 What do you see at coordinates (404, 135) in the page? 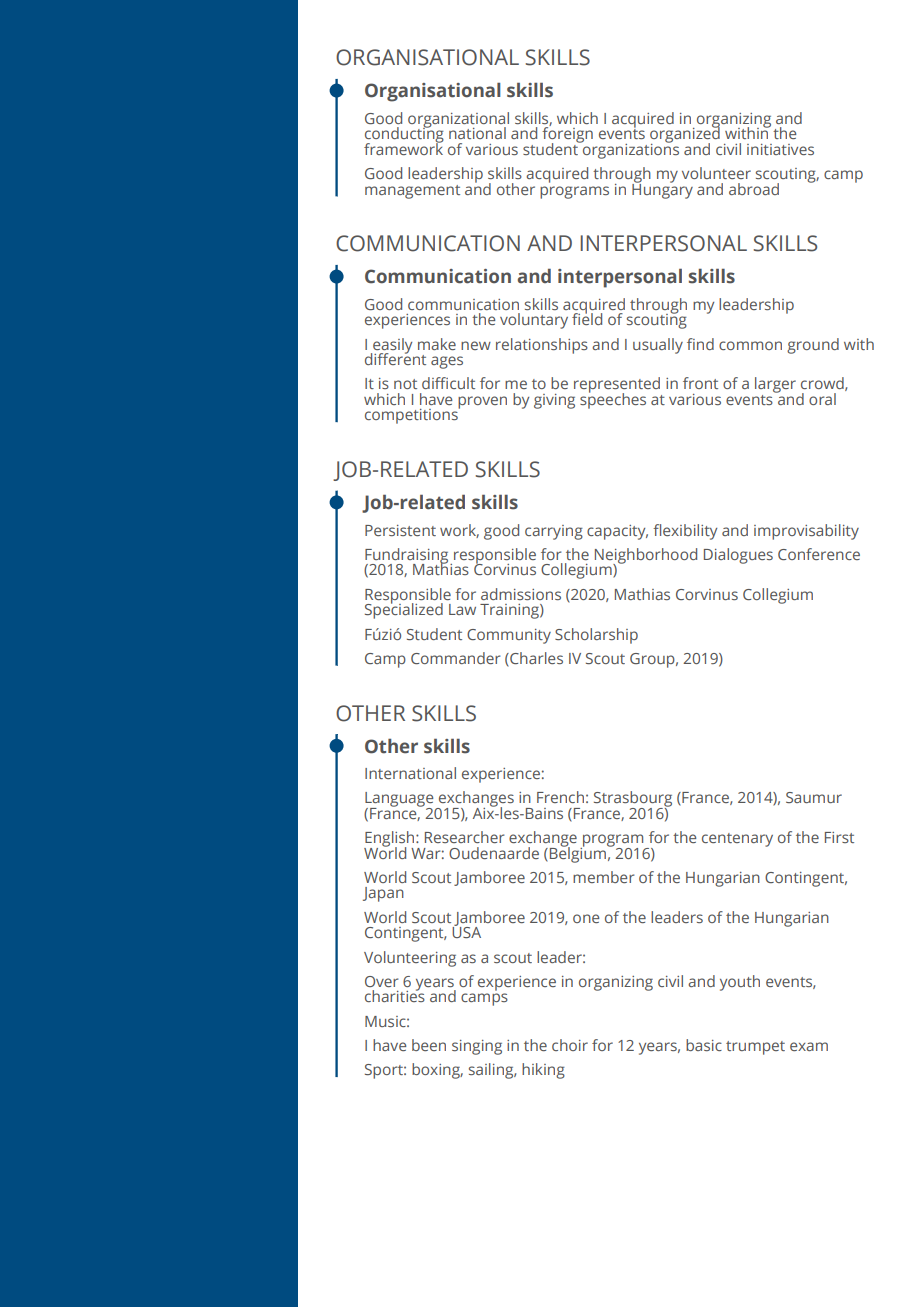
I see `conducting` at bounding box center [404, 135].
